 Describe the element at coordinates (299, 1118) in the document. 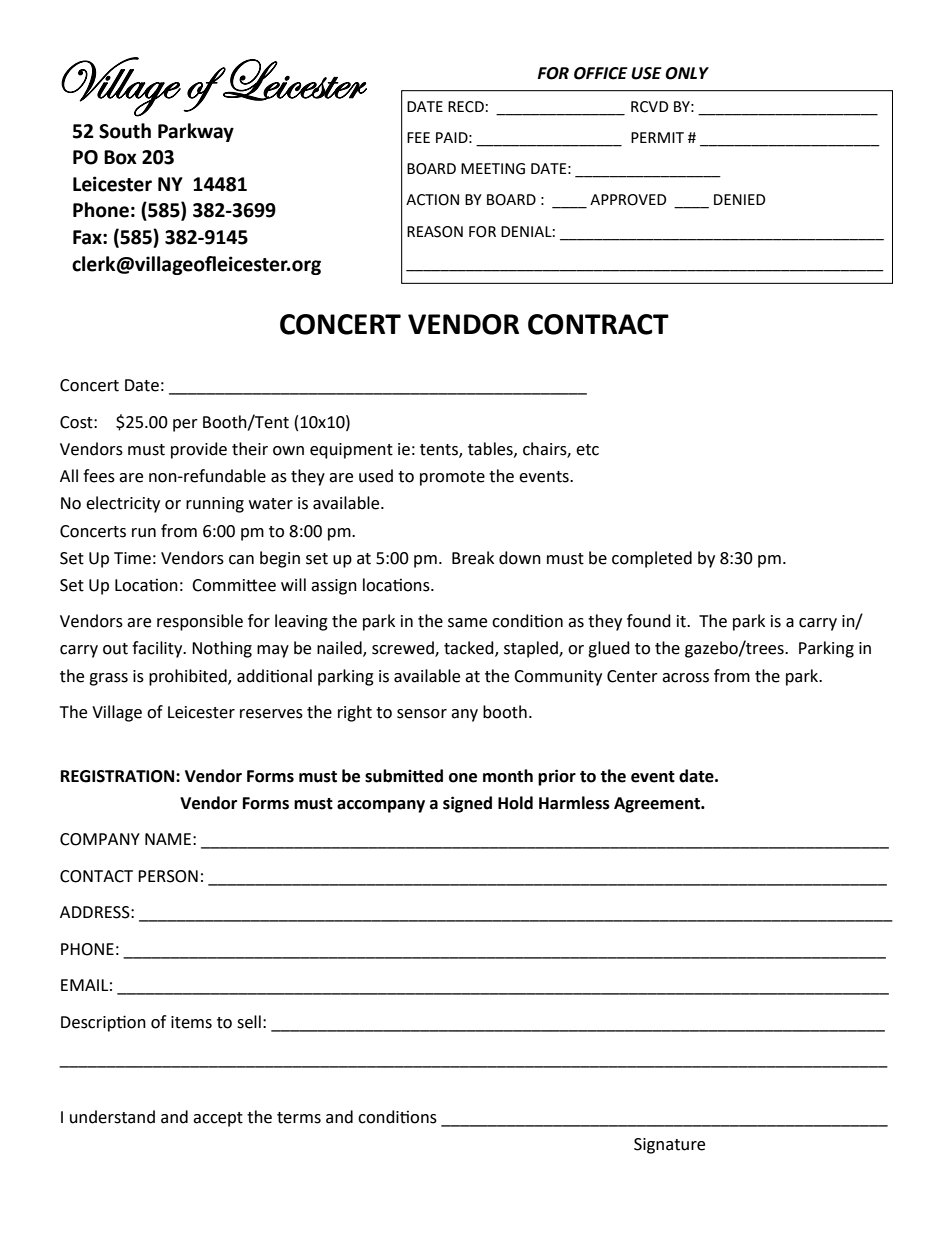

I see `terms` at that location.
